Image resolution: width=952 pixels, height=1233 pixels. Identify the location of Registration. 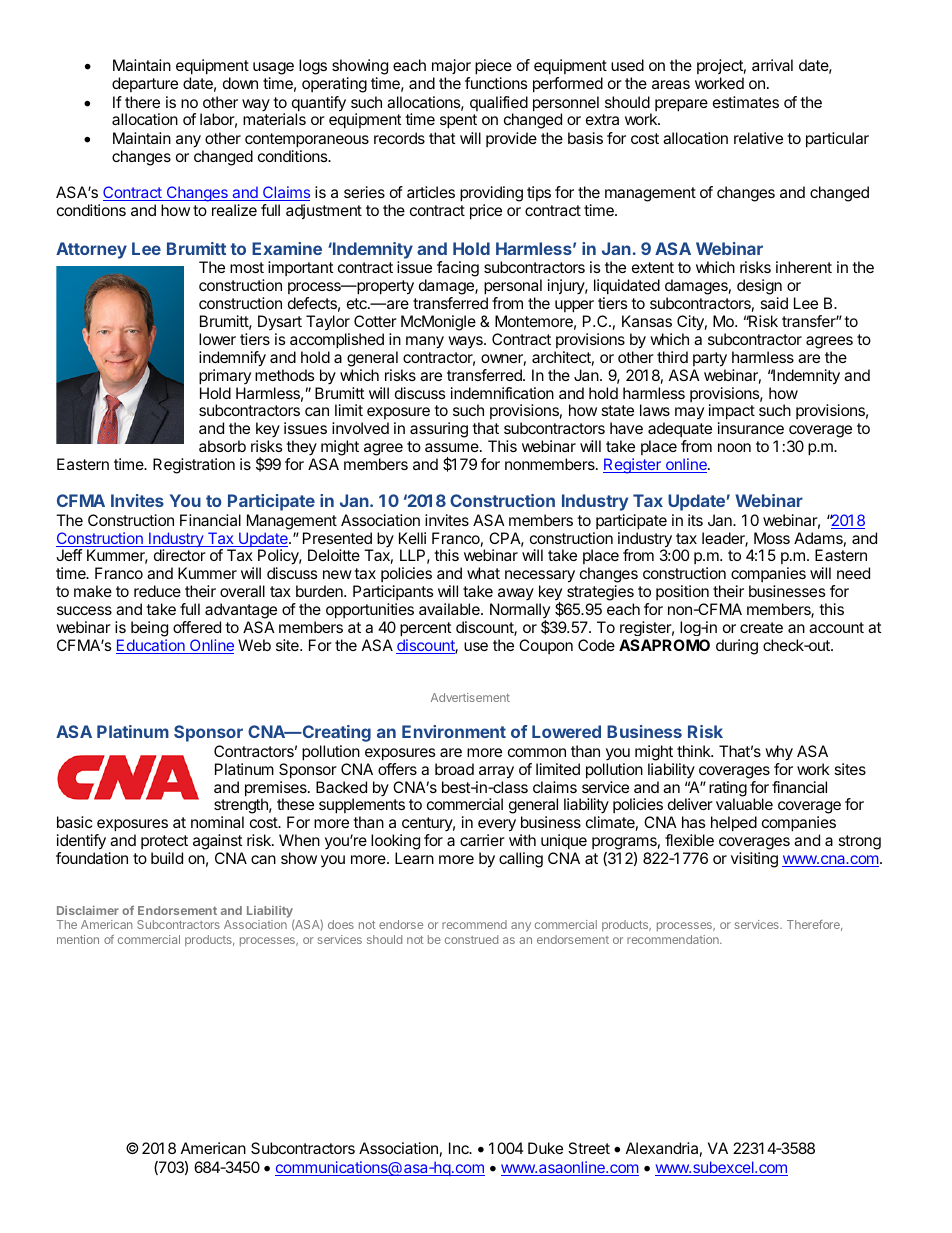
(194, 466).
